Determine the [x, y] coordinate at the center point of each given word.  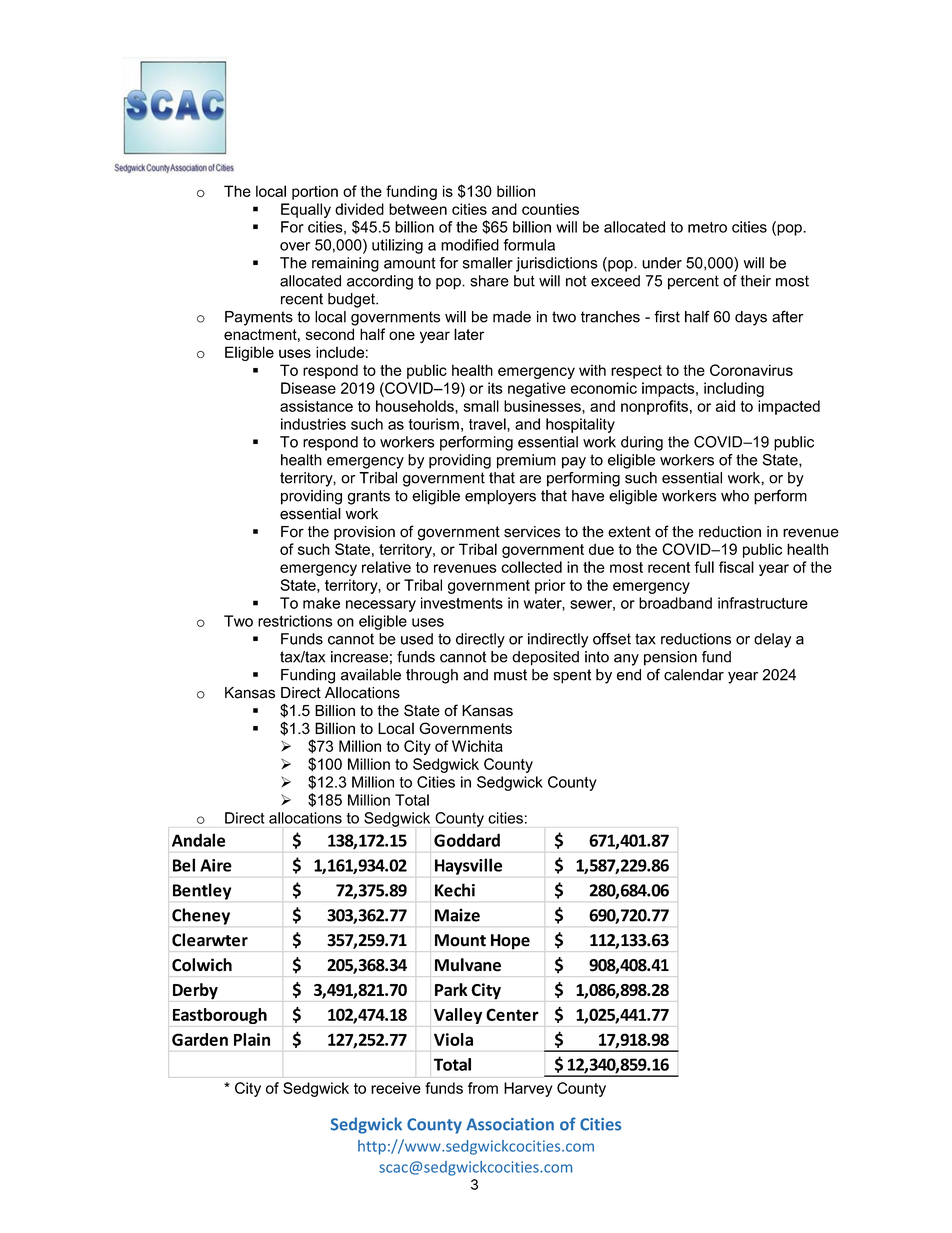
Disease [308, 388]
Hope [510, 942]
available [371, 675]
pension [670, 658]
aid [725, 406]
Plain [252, 1039]
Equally [306, 210]
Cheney [201, 916]
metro [707, 227]
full [704, 567]
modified [470, 245]
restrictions [295, 621]
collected [531, 567]
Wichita [477, 746]
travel [488, 424]
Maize [457, 915]
